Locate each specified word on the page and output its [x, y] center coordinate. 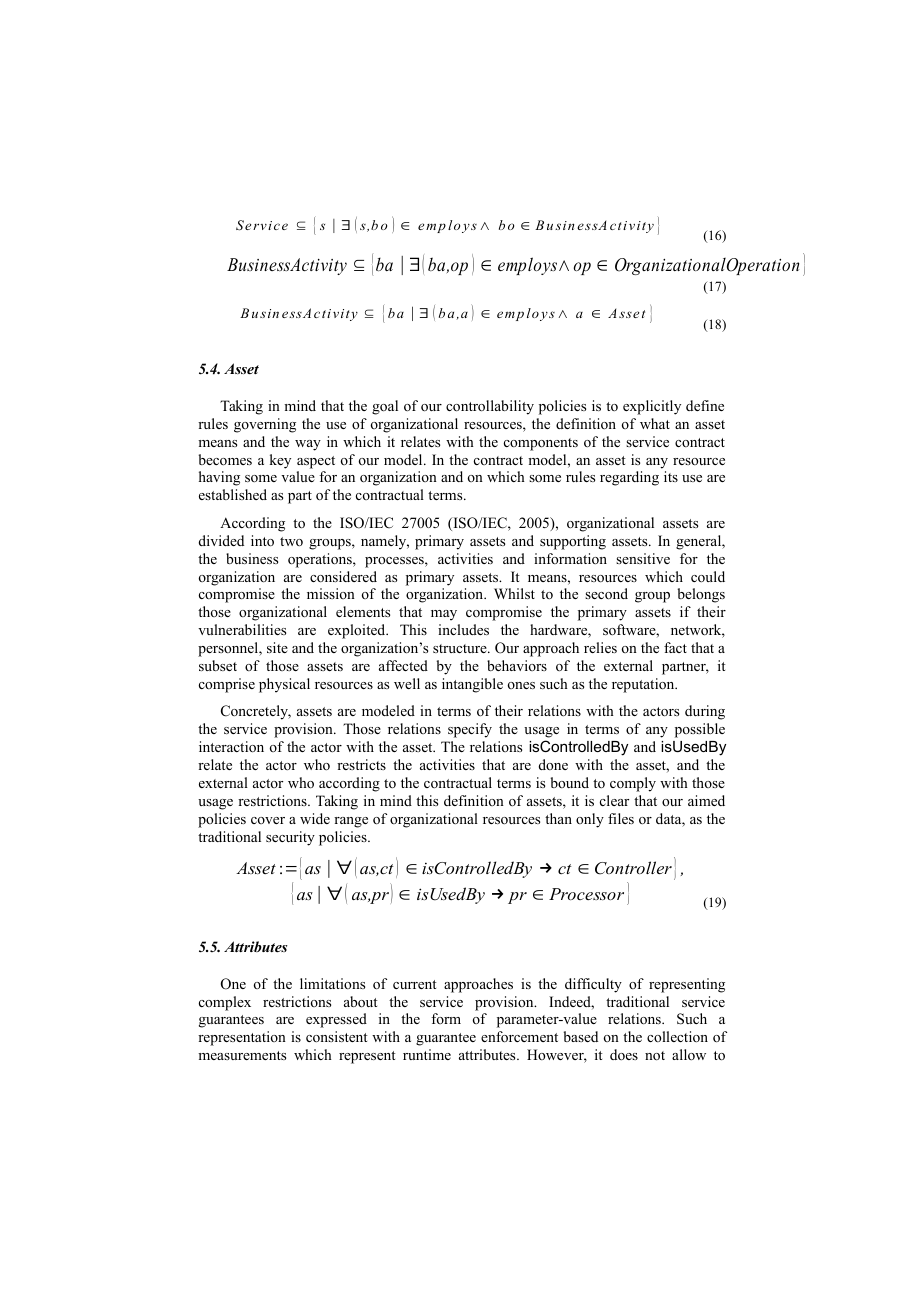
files [621, 818]
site [277, 647]
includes [463, 629]
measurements [242, 1055]
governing [265, 425]
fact [675, 647]
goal [385, 407]
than [558, 818]
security [290, 838]
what [655, 423]
